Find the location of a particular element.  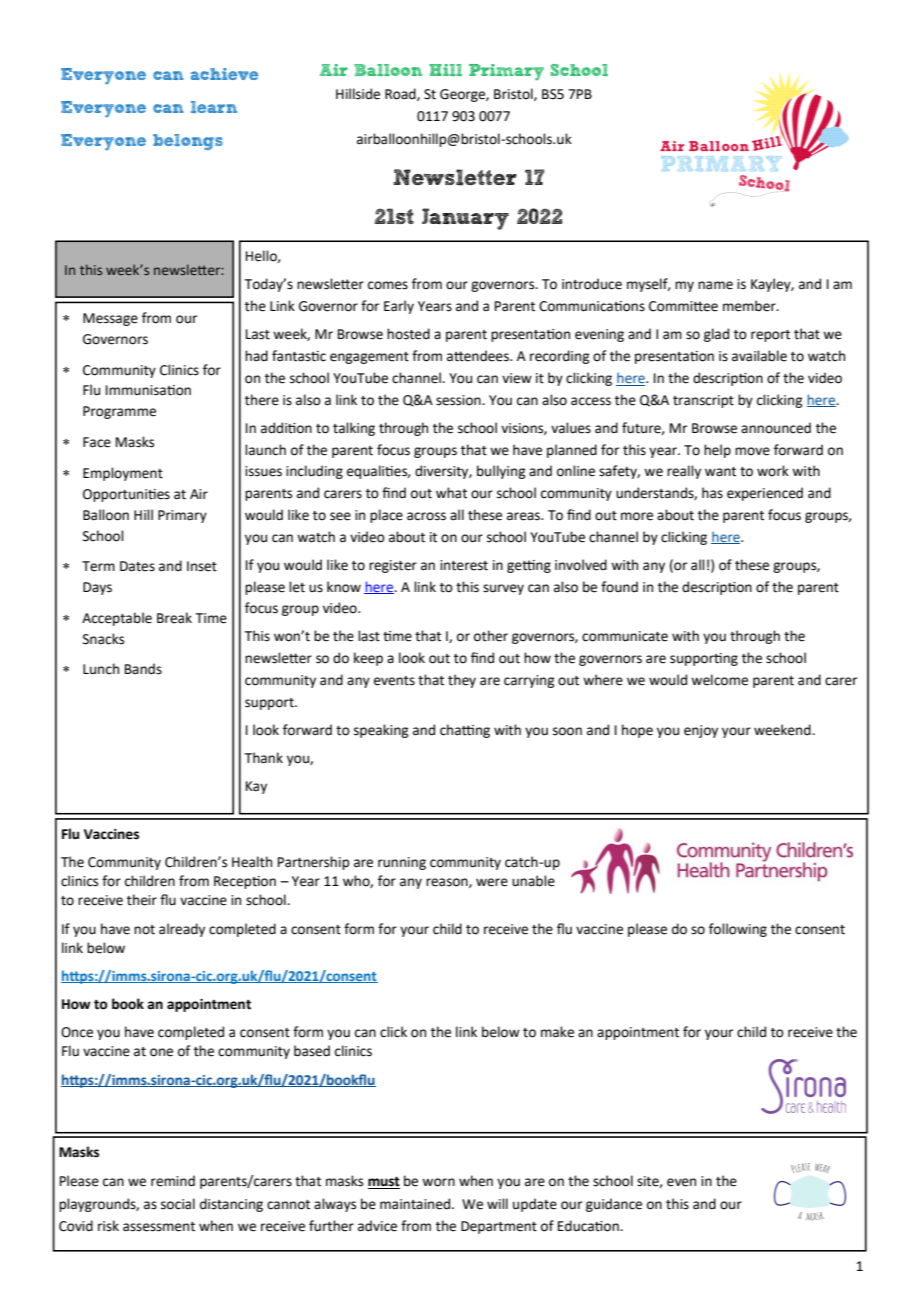

Road is located at coordinates (401, 94).
